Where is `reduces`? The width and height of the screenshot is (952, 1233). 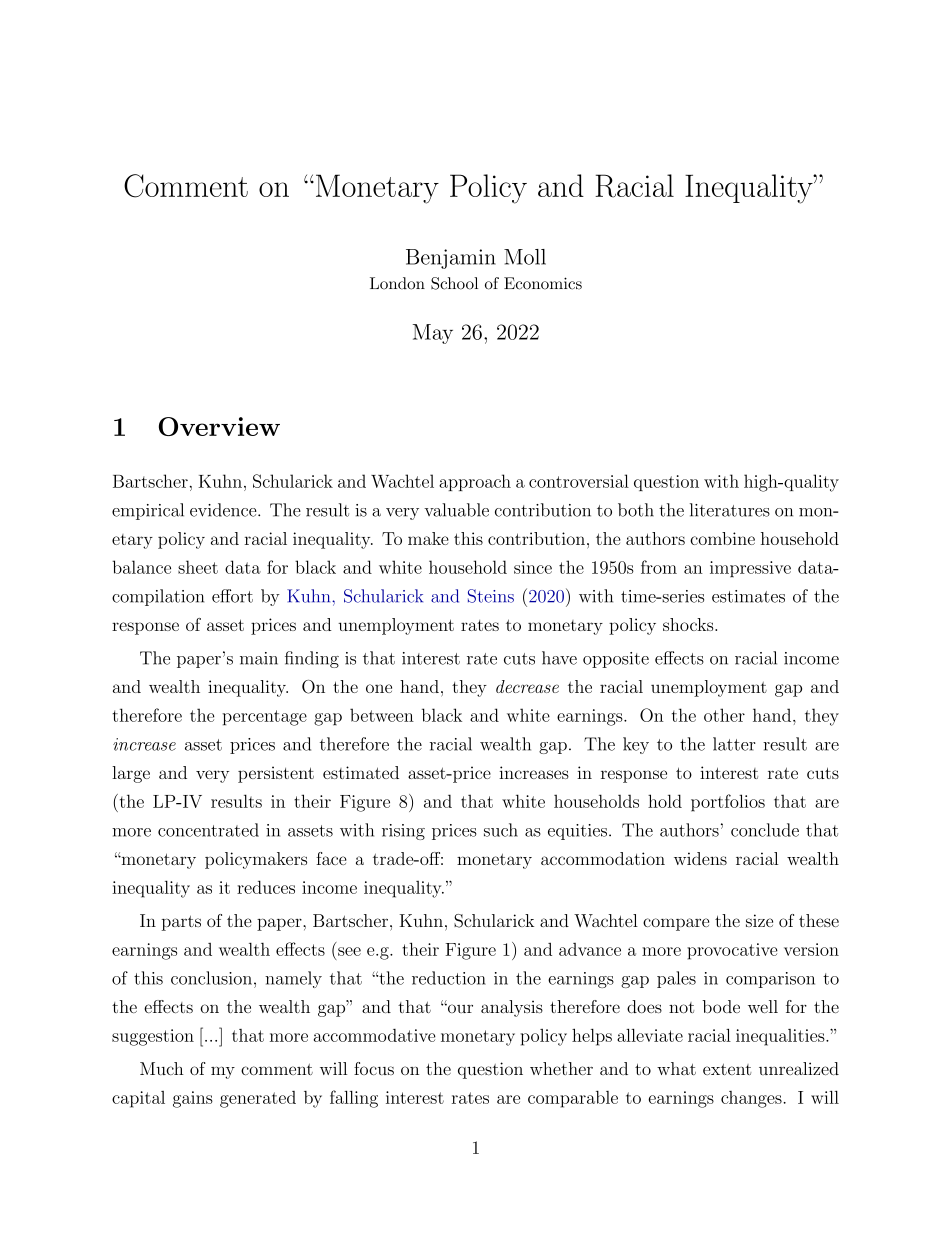 reduces is located at coordinates (266, 887).
